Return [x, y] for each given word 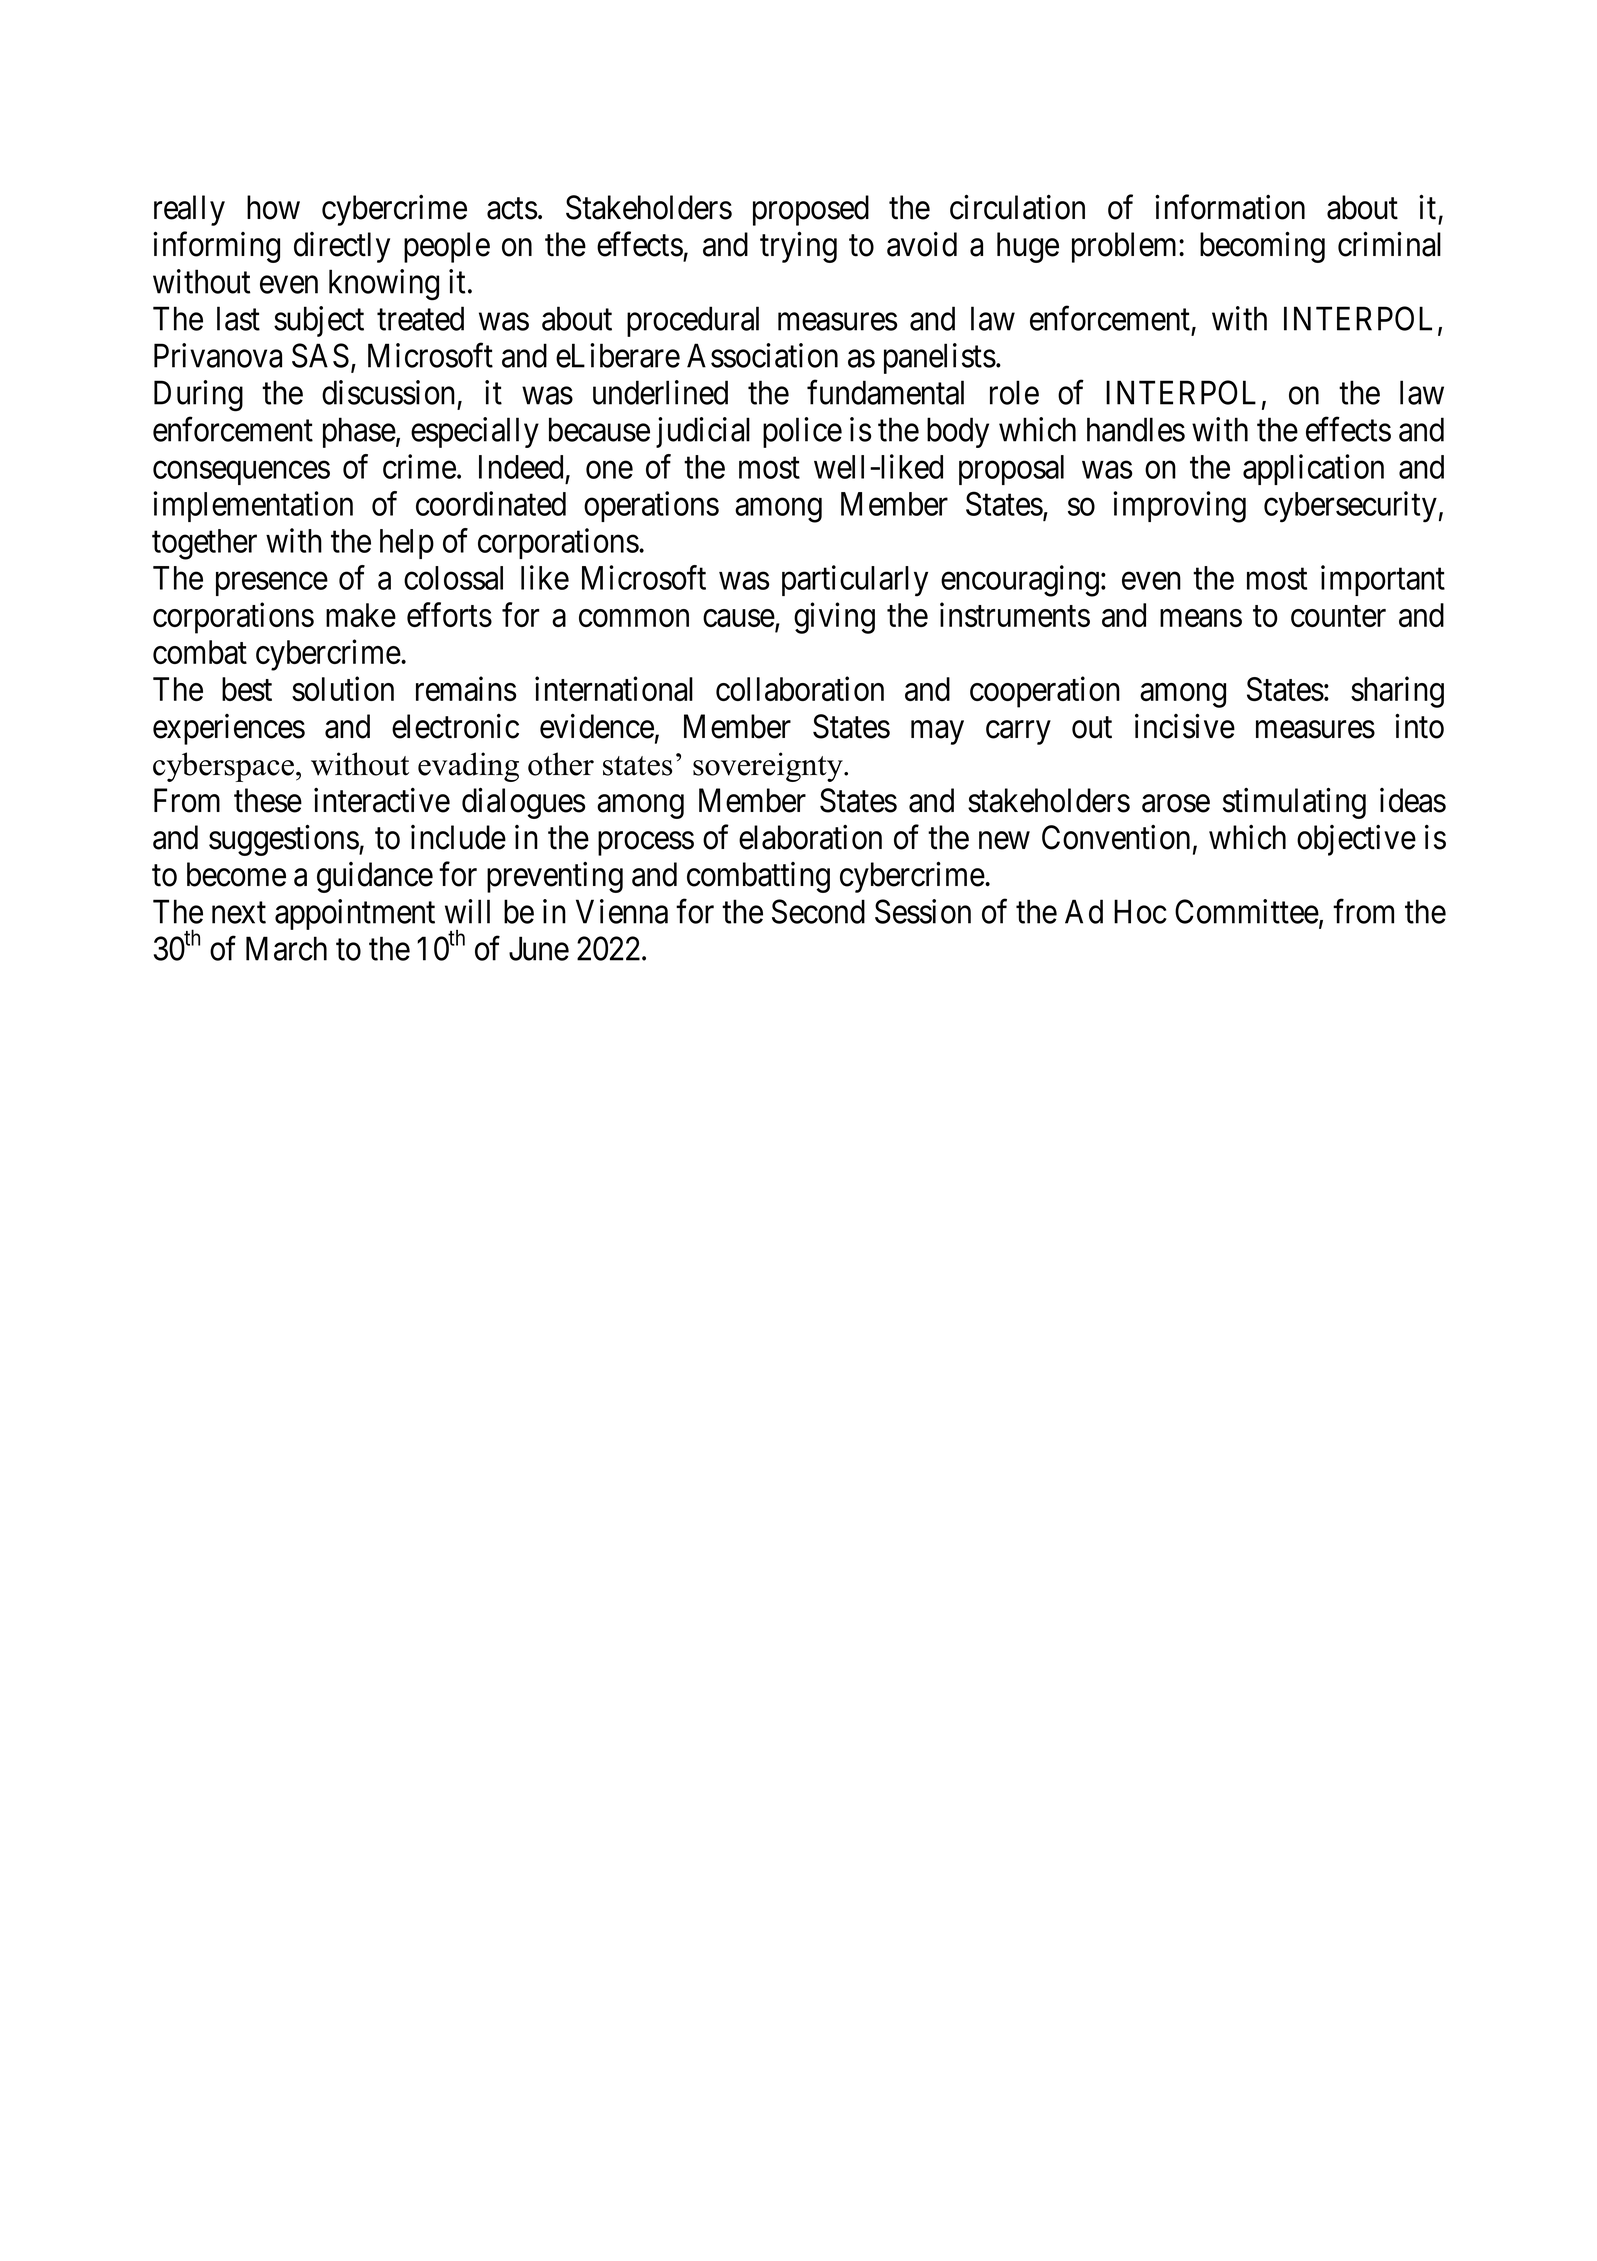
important [1383, 580]
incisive [1185, 726]
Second [818, 911]
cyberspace [223, 767]
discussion [388, 392]
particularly [855, 581]
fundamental [885, 392]
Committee [1247, 911]
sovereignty [769, 767]
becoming [1262, 247]
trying [798, 247]
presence [272, 584]
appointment [355, 914]
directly [342, 247]
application [1313, 469]
